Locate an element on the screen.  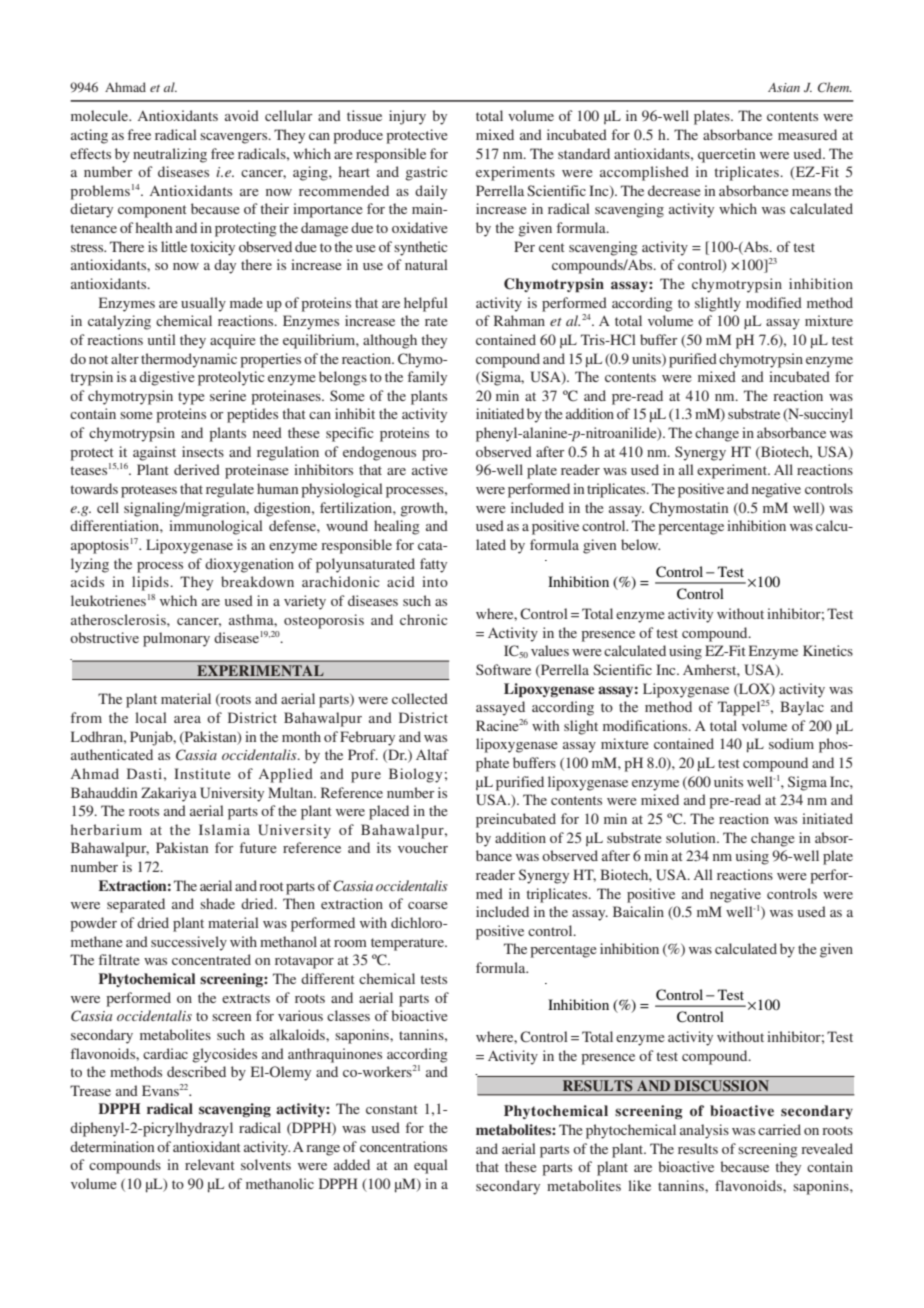
family is located at coordinates (427, 378).
